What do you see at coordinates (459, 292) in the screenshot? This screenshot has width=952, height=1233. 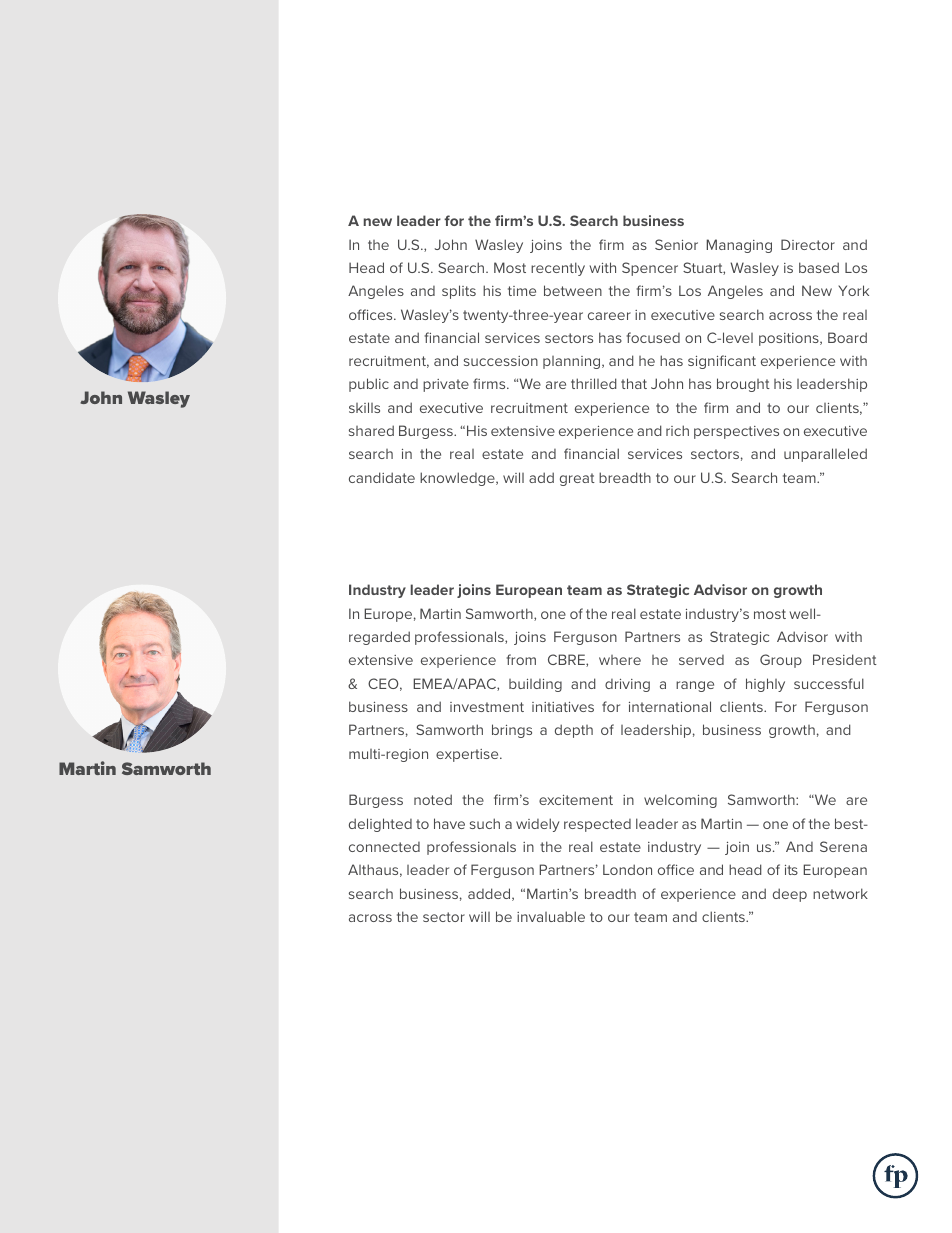 I see `splits` at bounding box center [459, 292].
